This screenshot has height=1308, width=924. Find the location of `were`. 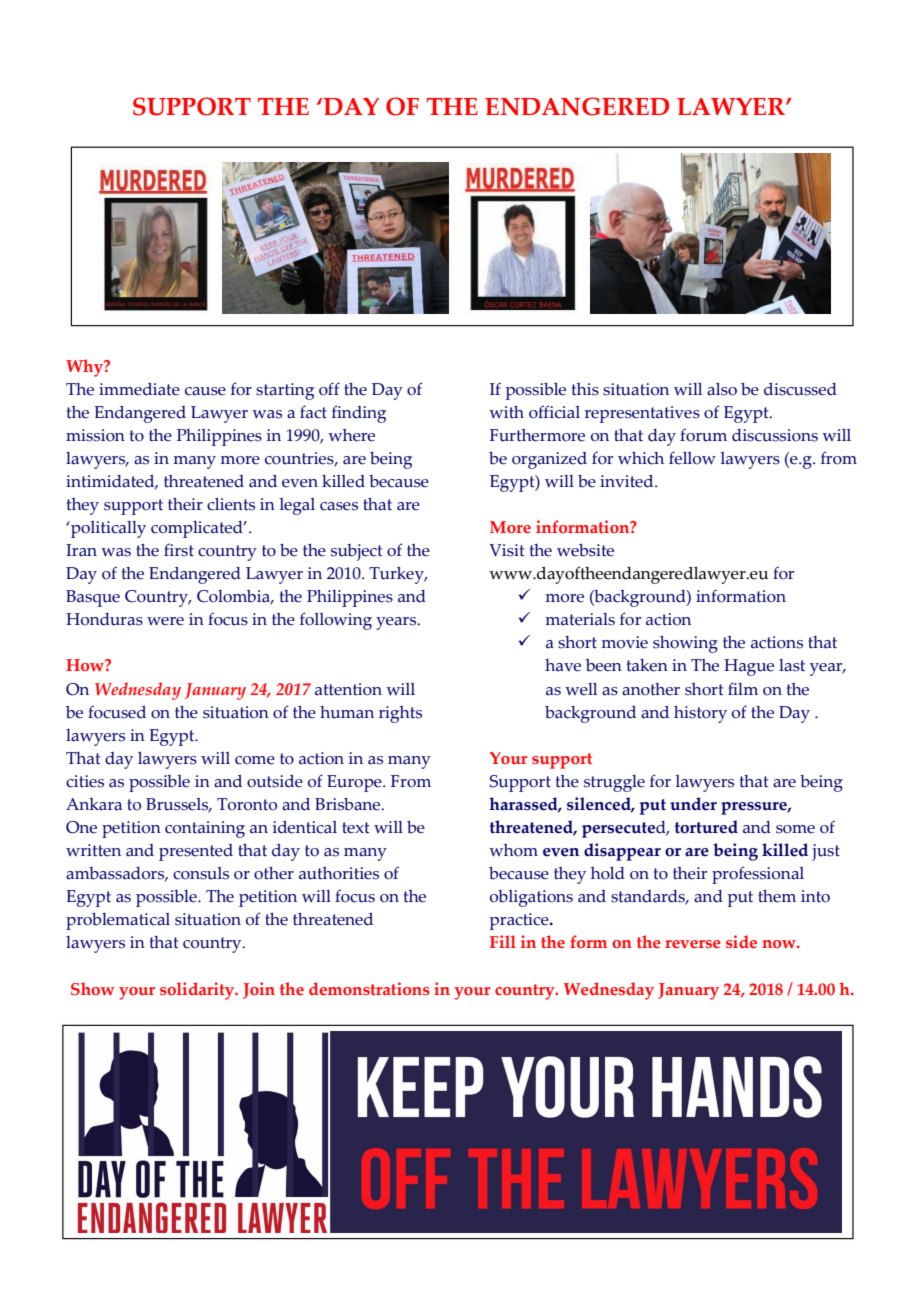

were is located at coordinates (165, 621).
